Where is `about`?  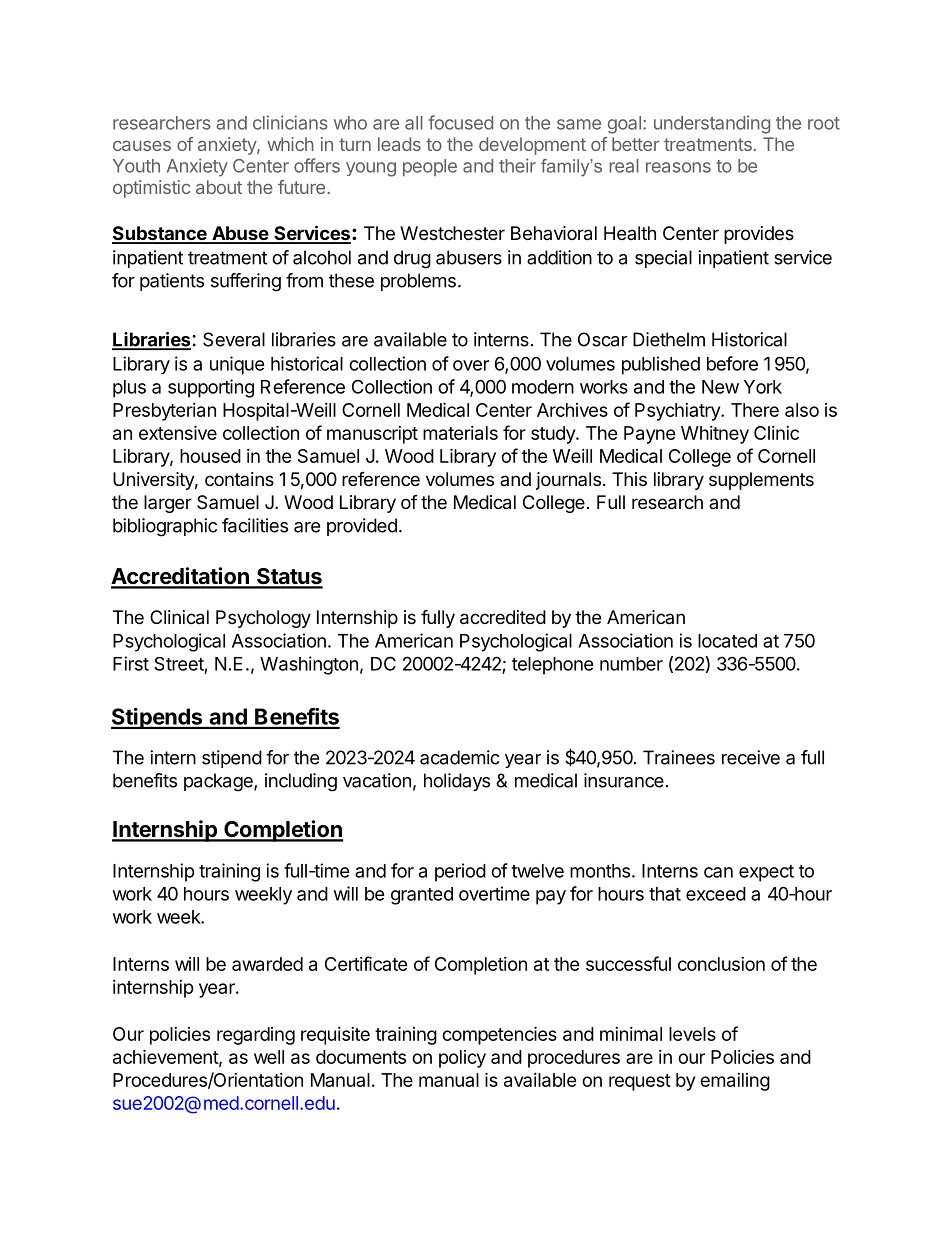
about is located at coordinates (219, 187).
